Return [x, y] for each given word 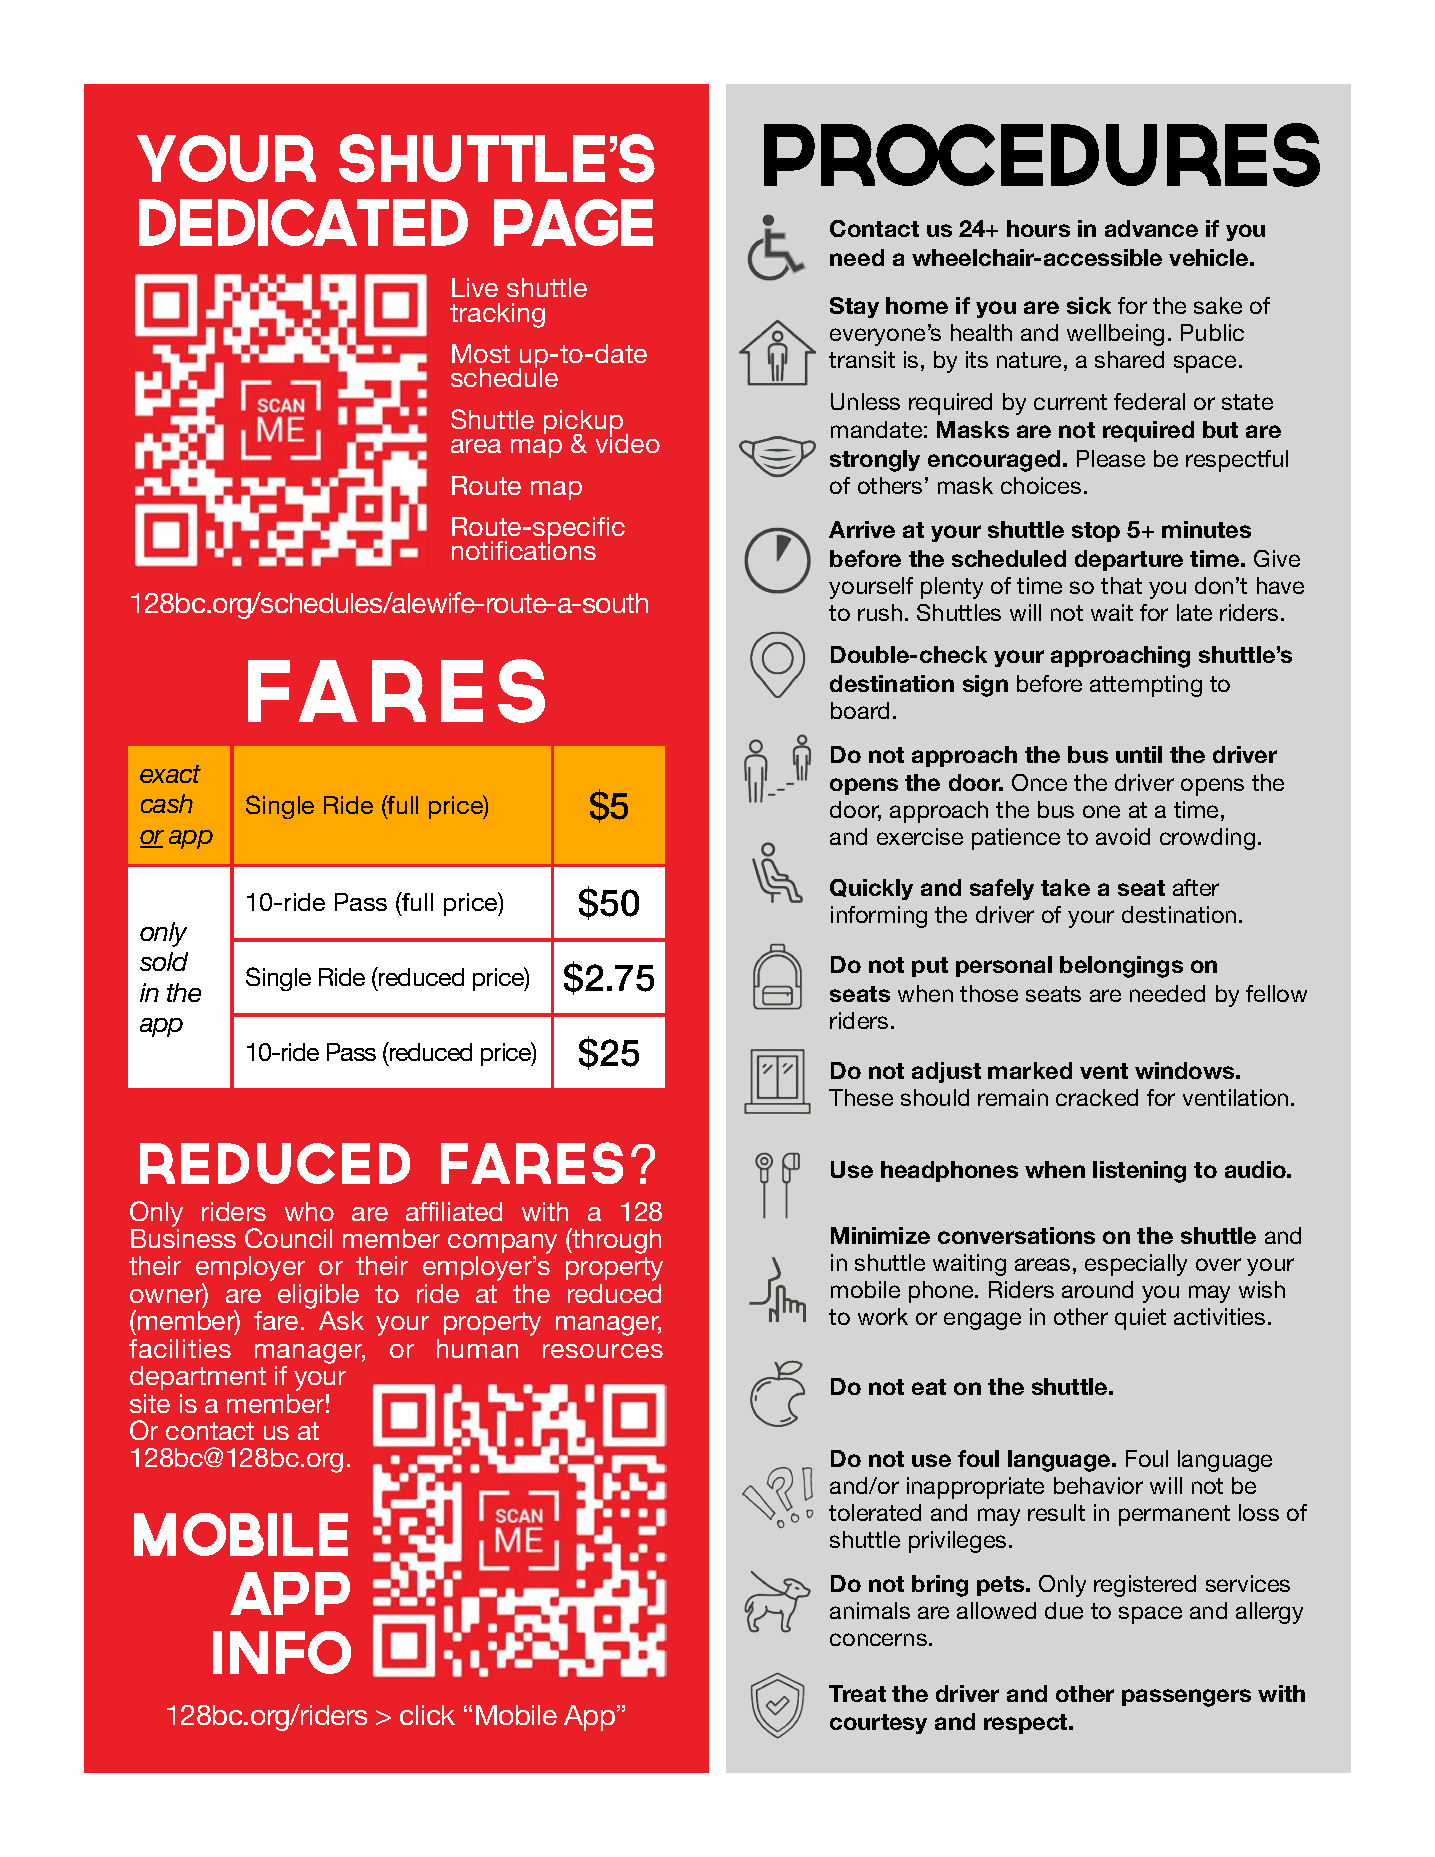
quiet [1140, 1319]
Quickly [871, 889]
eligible [318, 1296]
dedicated [303, 222]
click [427, 1715]
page [573, 222]
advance [1151, 228]
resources [603, 1351]
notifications [524, 549]
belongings [1121, 967]
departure [1129, 560]
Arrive [862, 529]
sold [164, 961]
